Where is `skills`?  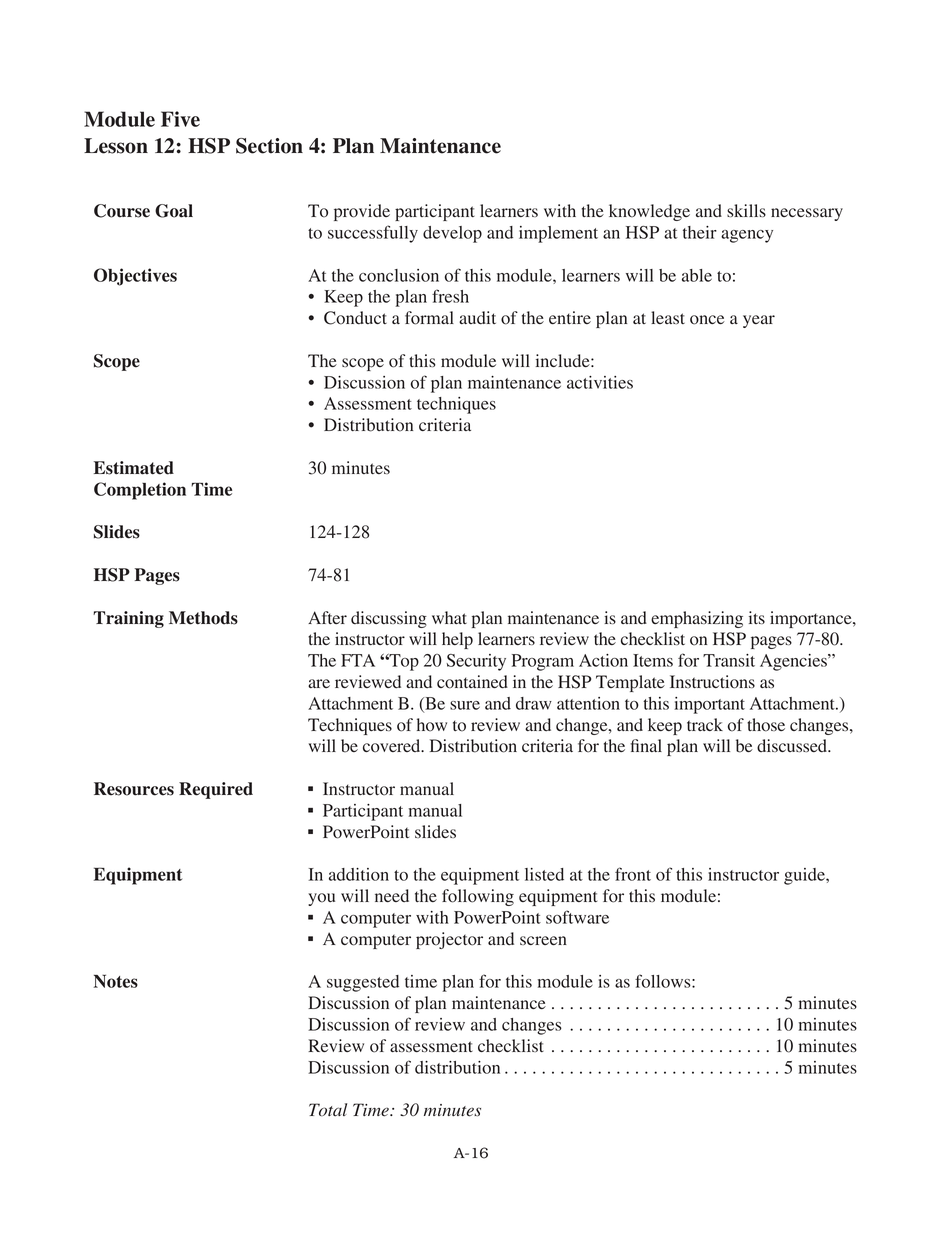
skills is located at coordinates (746, 210).
